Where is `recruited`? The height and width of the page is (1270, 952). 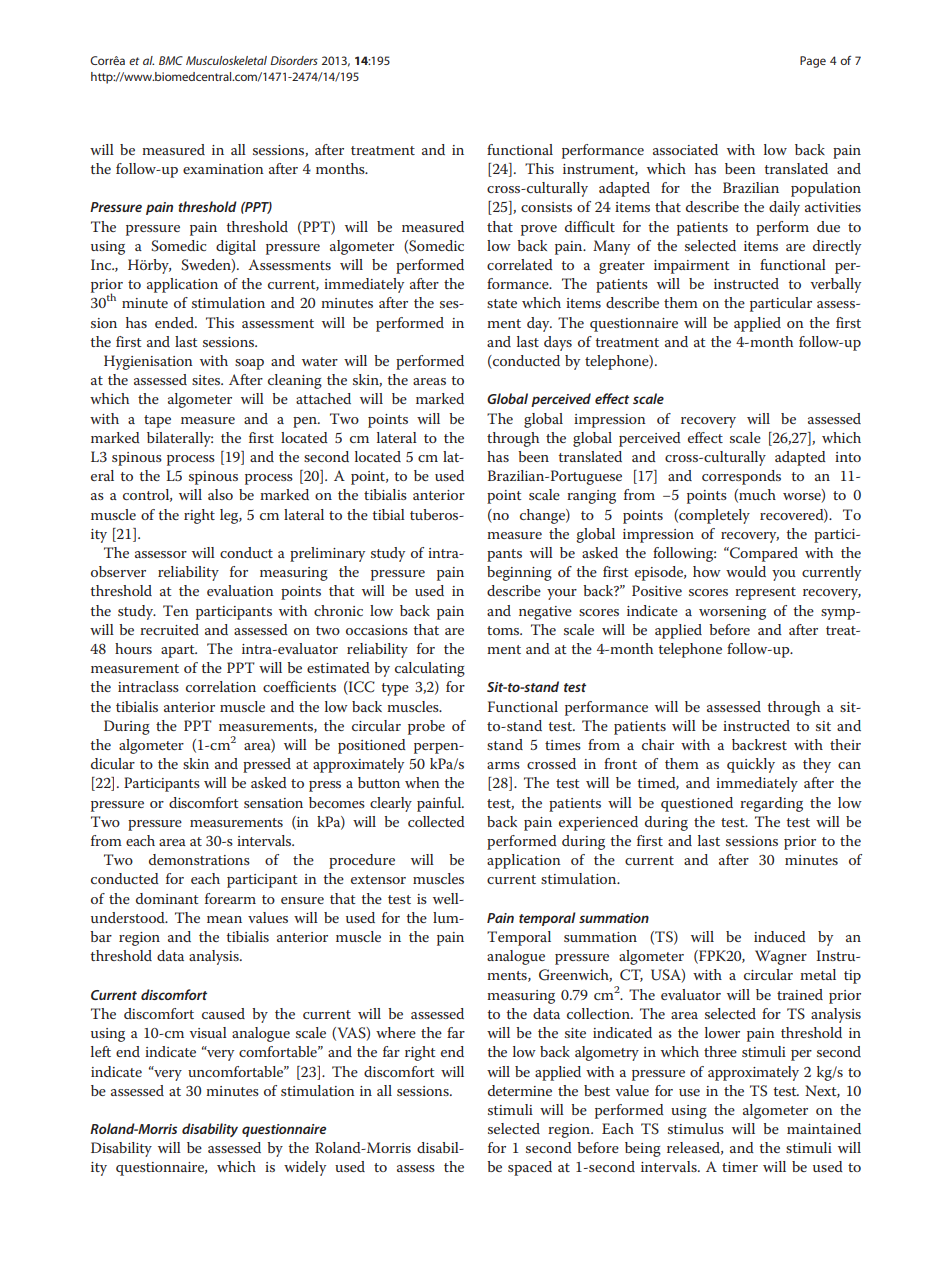
recruited is located at coordinates (169, 629).
